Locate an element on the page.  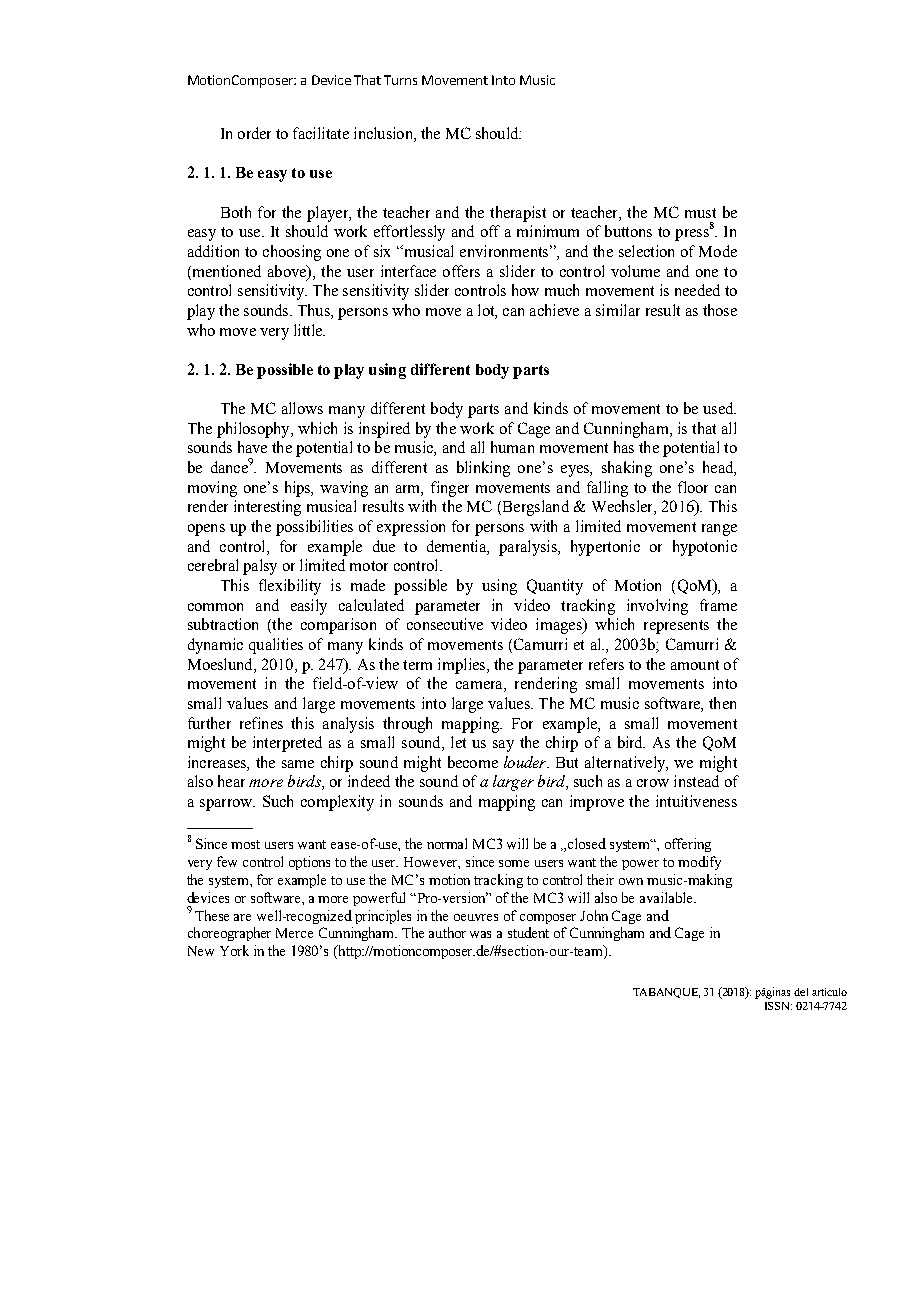
refines is located at coordinates (261, 723).
